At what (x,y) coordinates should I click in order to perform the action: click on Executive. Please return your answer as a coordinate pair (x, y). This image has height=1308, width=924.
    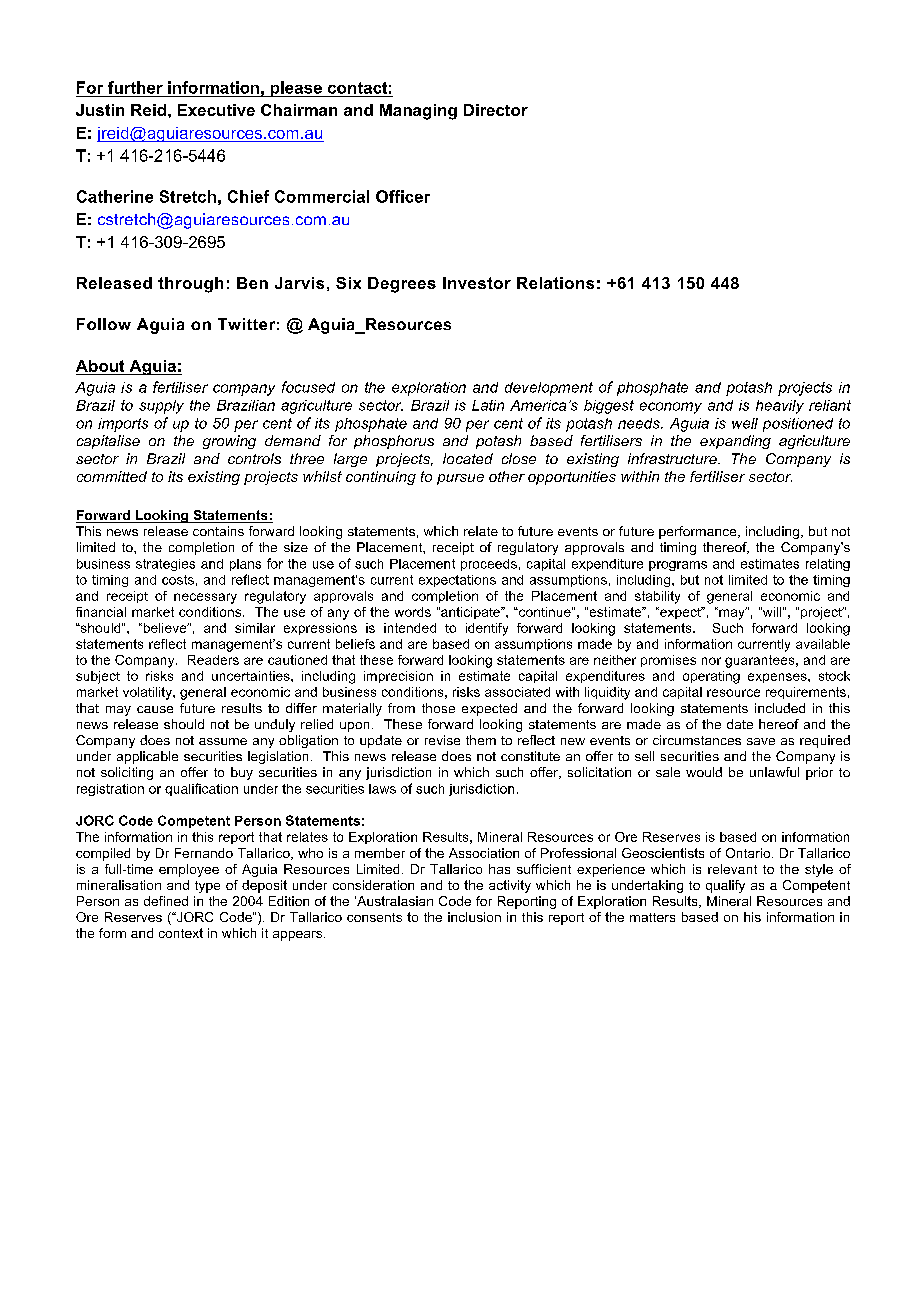
    Looking at the image, I should click on (216, 110).
